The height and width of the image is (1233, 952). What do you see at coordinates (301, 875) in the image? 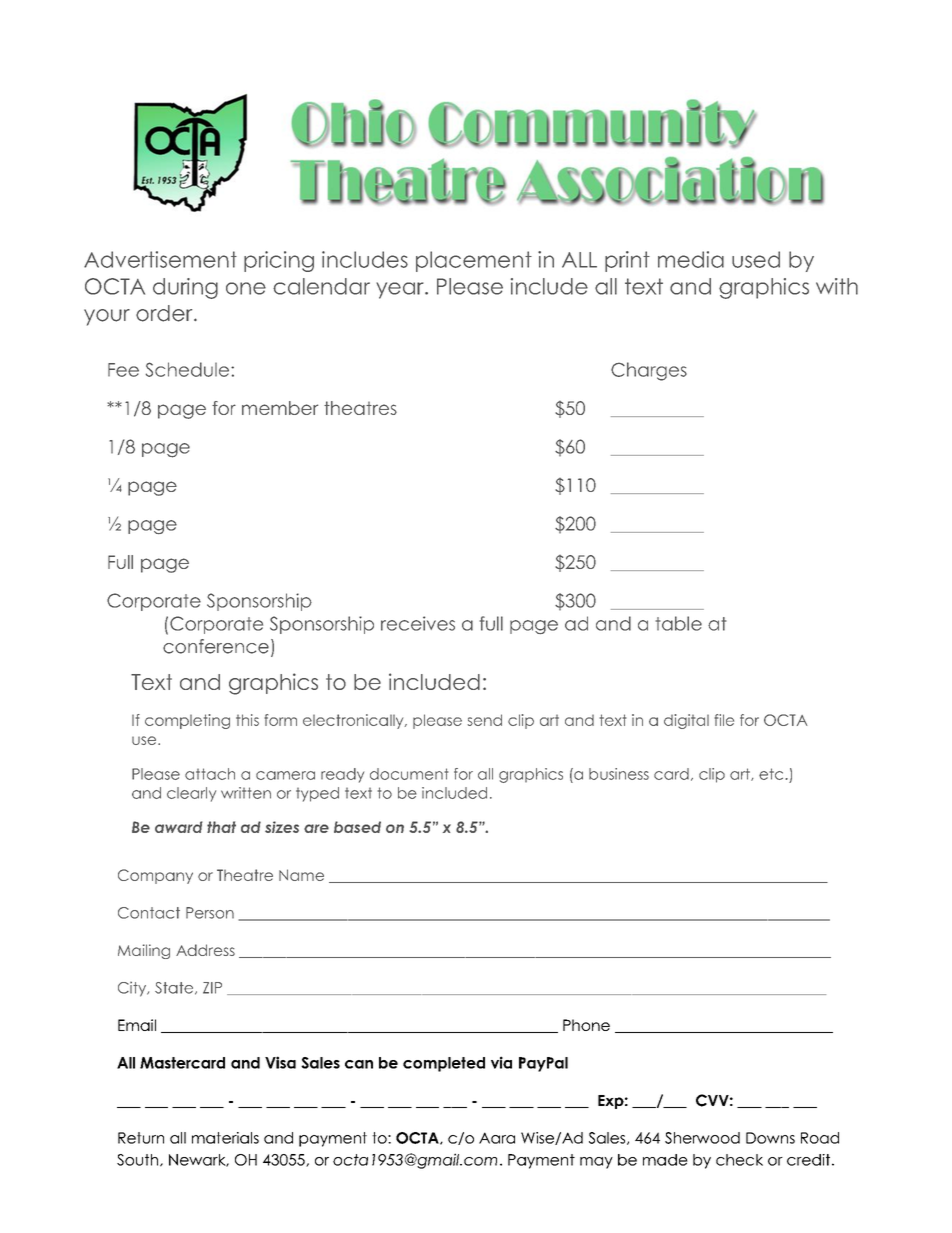
I see `Name` at bounding box center [301, 875].
